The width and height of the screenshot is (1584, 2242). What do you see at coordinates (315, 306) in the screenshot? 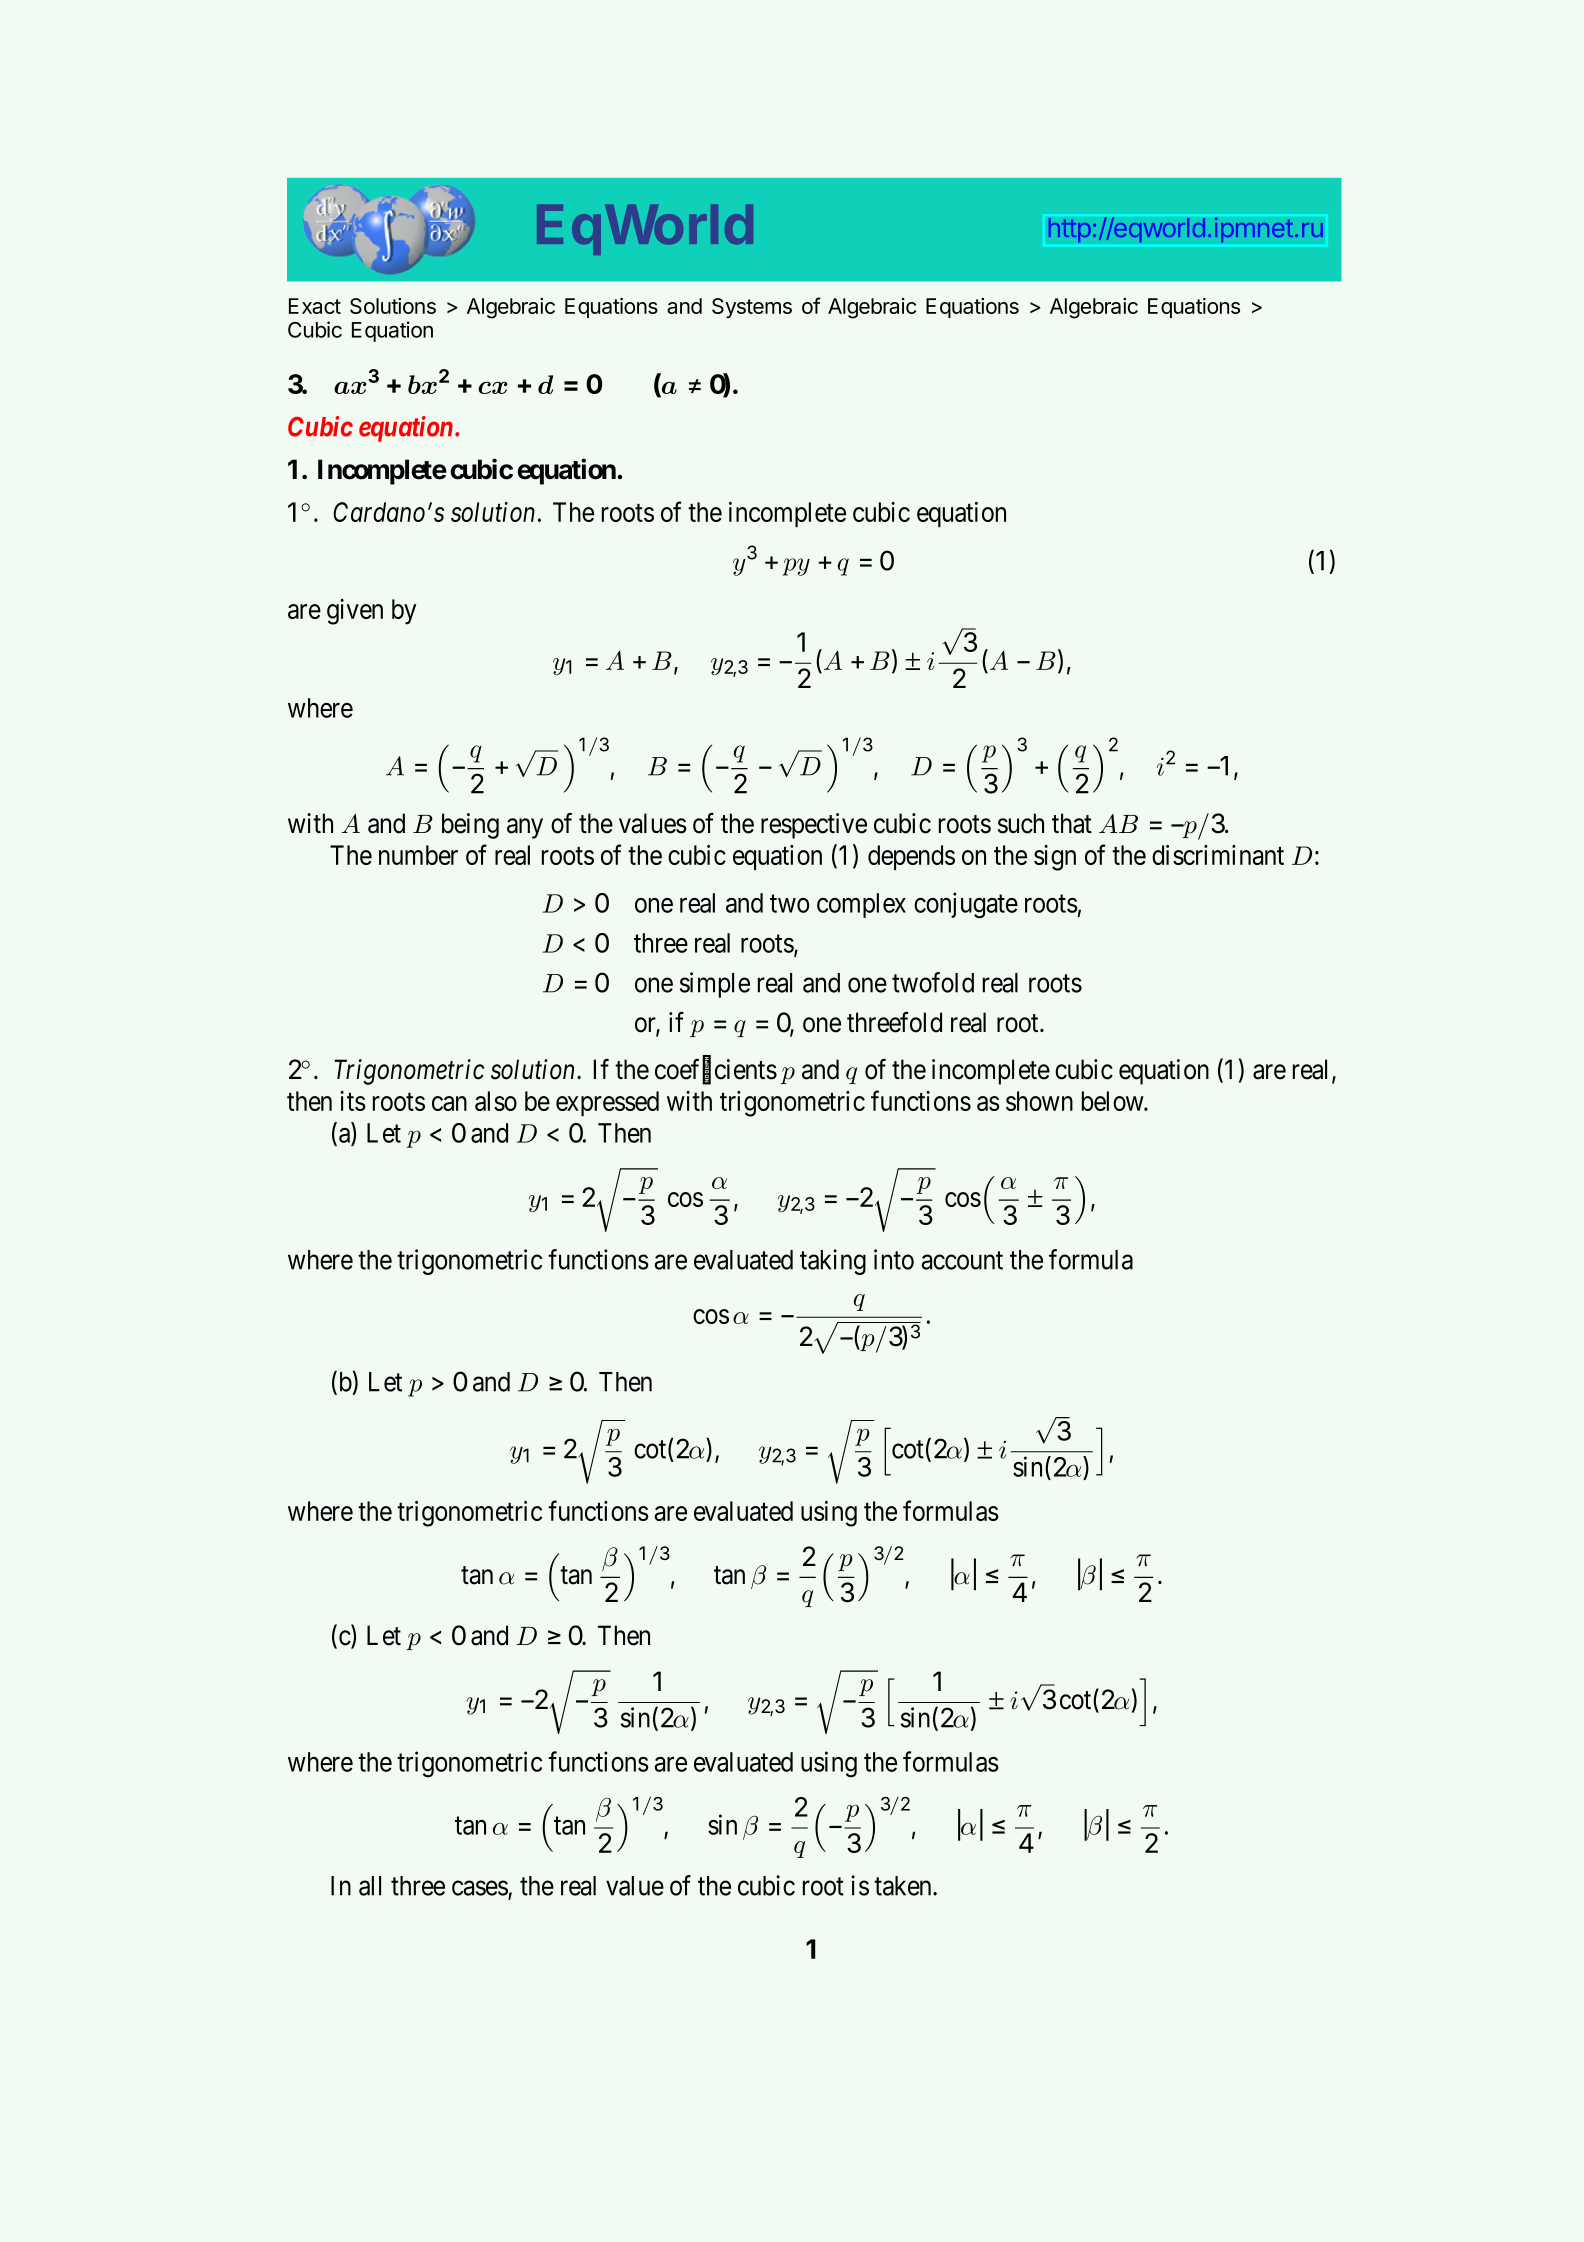
I see `Exact` at bounding box center [315, 306].
